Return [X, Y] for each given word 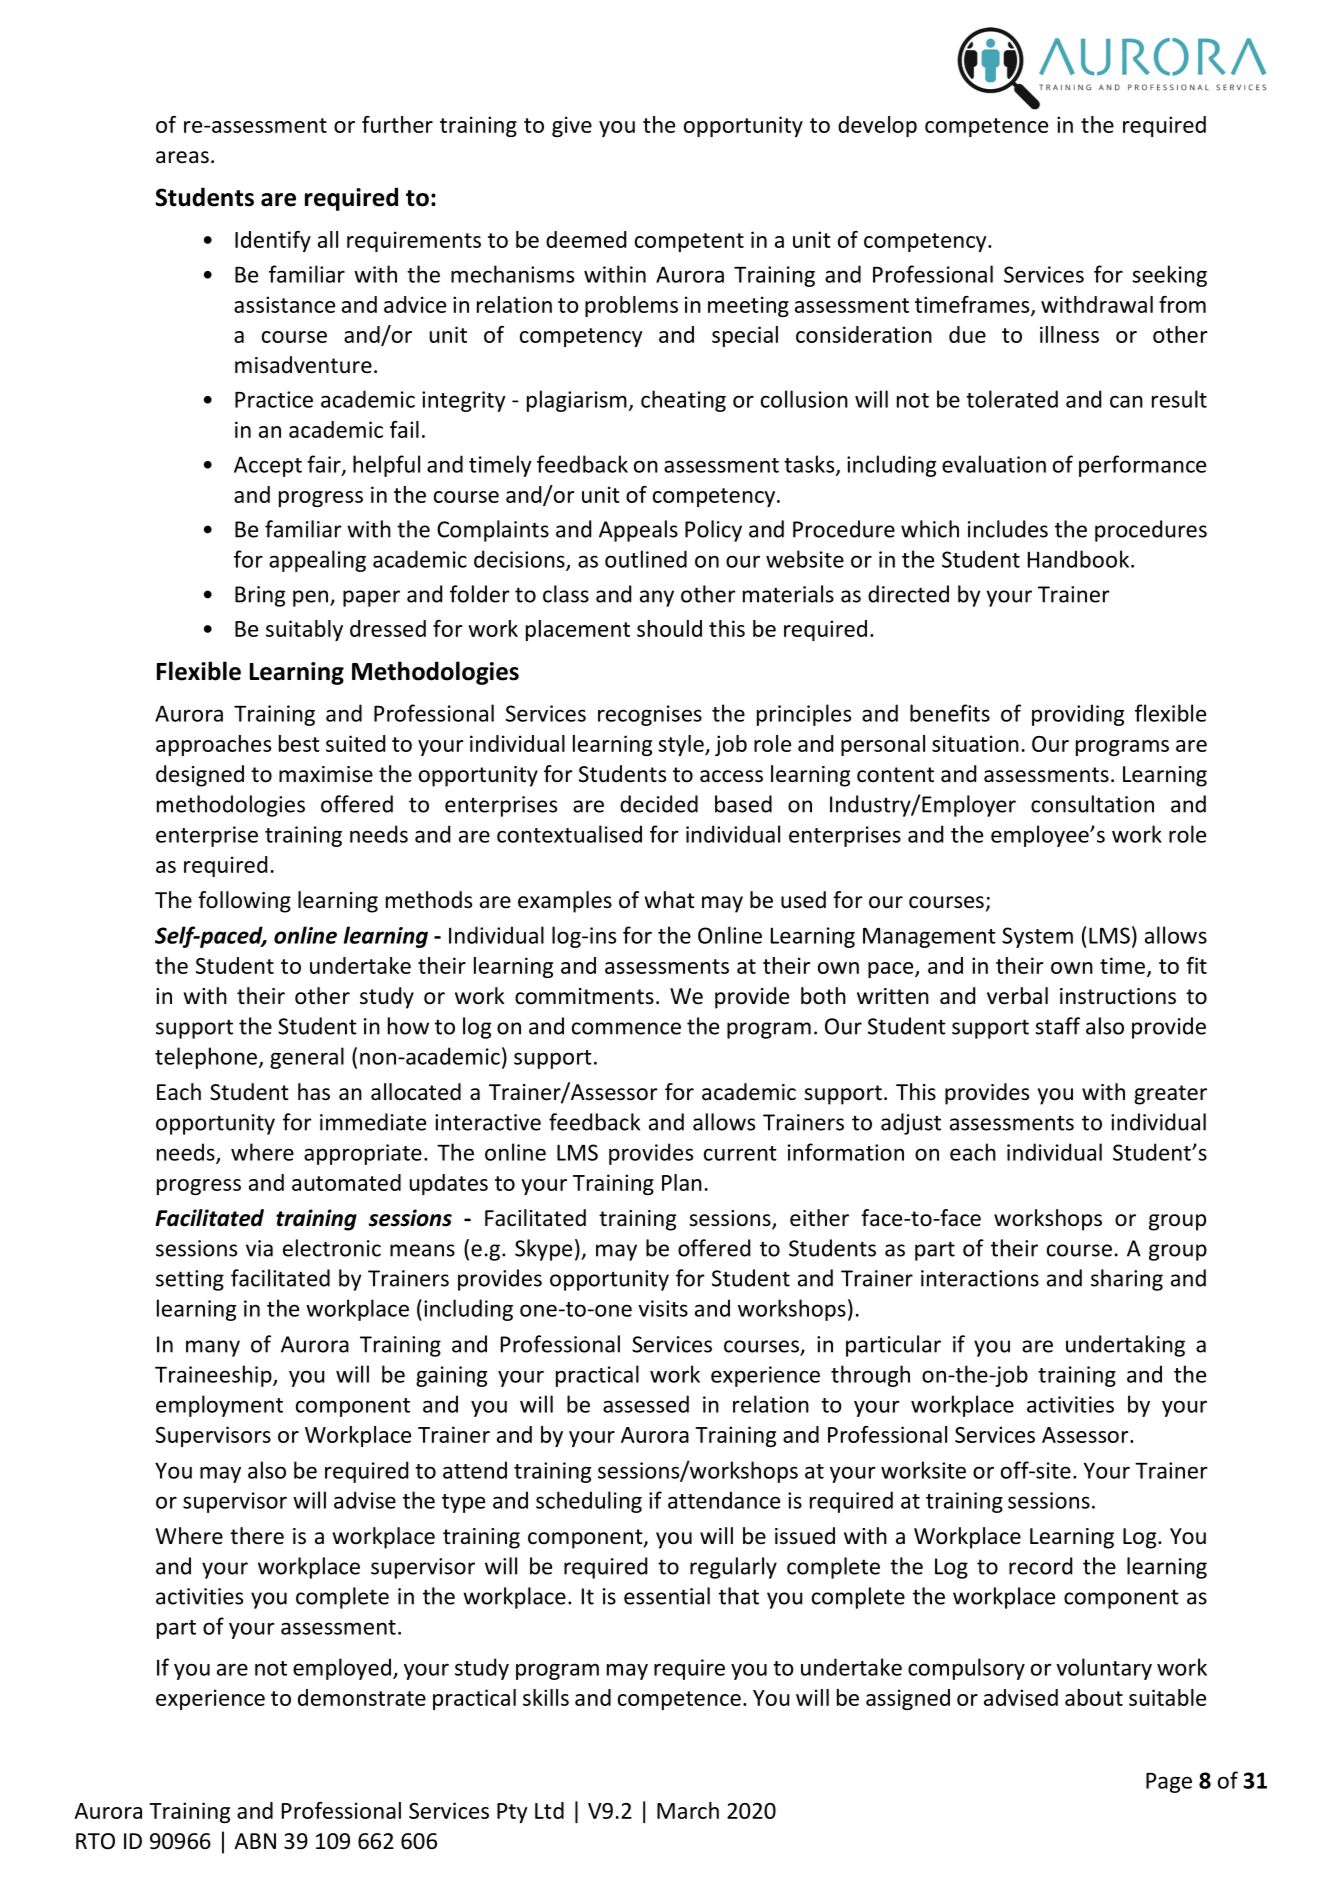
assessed [646, 1404]
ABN [255, 1841]
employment [219, 1406]
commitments [584, 996]
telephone [206, 1058]
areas [182, 157]
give [572, 126]
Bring [260, 596]
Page [1169, 1783]
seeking [1169, 276]
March [688, 1810]
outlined [646, 559]
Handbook [1078, 559]
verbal [1017, 996]
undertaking [1125, 1346]
